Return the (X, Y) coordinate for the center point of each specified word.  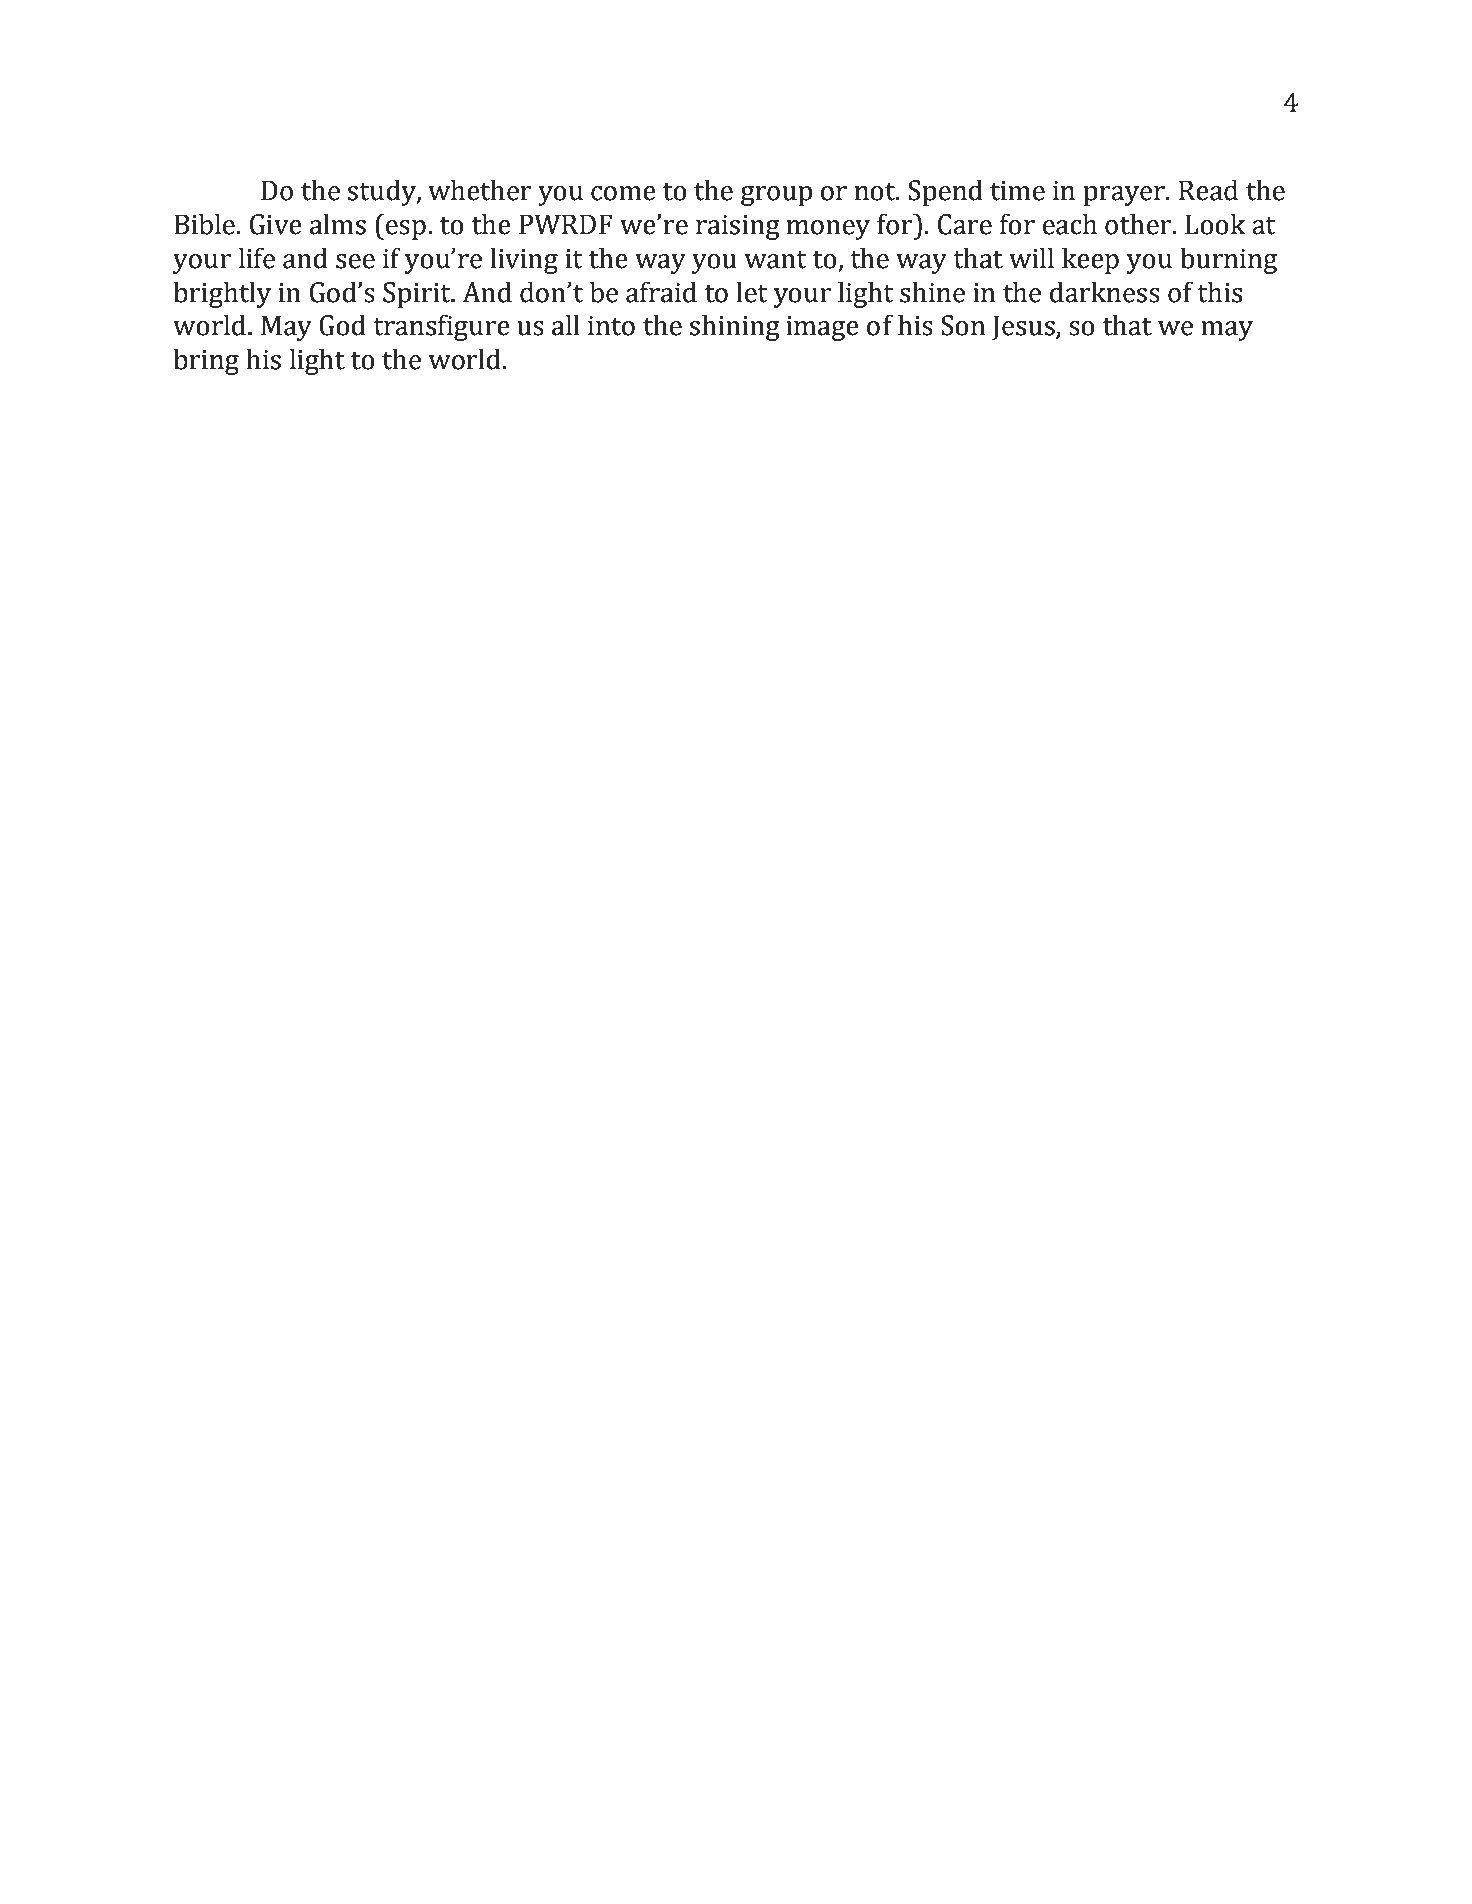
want (775, 260)
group (776, 196)
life (257, 258)
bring (206, 361)
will (1031, 257)
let (751, 292)
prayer (1125, 196)
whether (480, 190)
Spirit (418, 295)
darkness (1105, 292)
